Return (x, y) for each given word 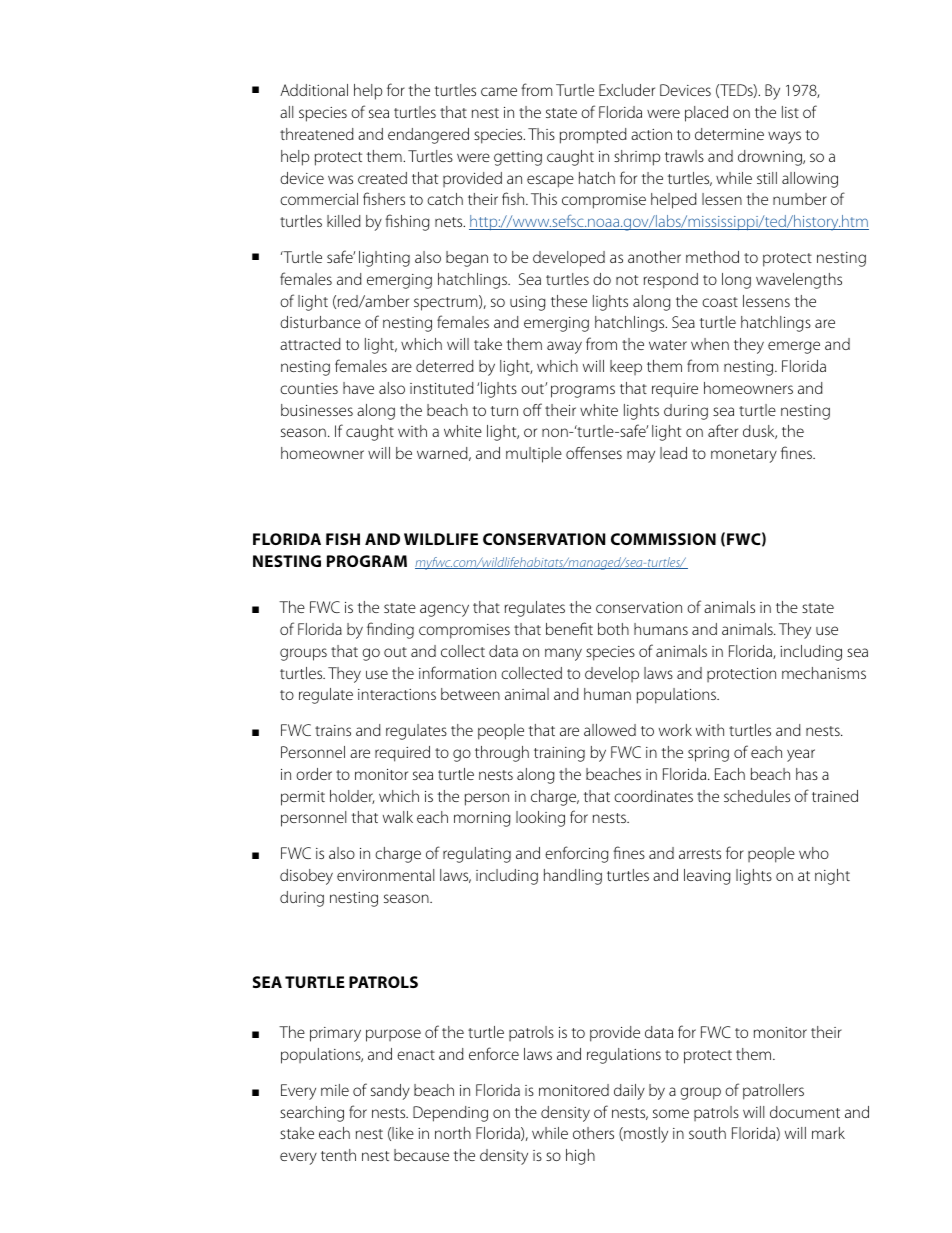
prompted (593, 136)
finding (390, 630)
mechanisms (824, 673)
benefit (569, 628)
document (805, 1112)
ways (784, 137)
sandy (390, 1092)
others (593, 1133)
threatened (317, 134)
